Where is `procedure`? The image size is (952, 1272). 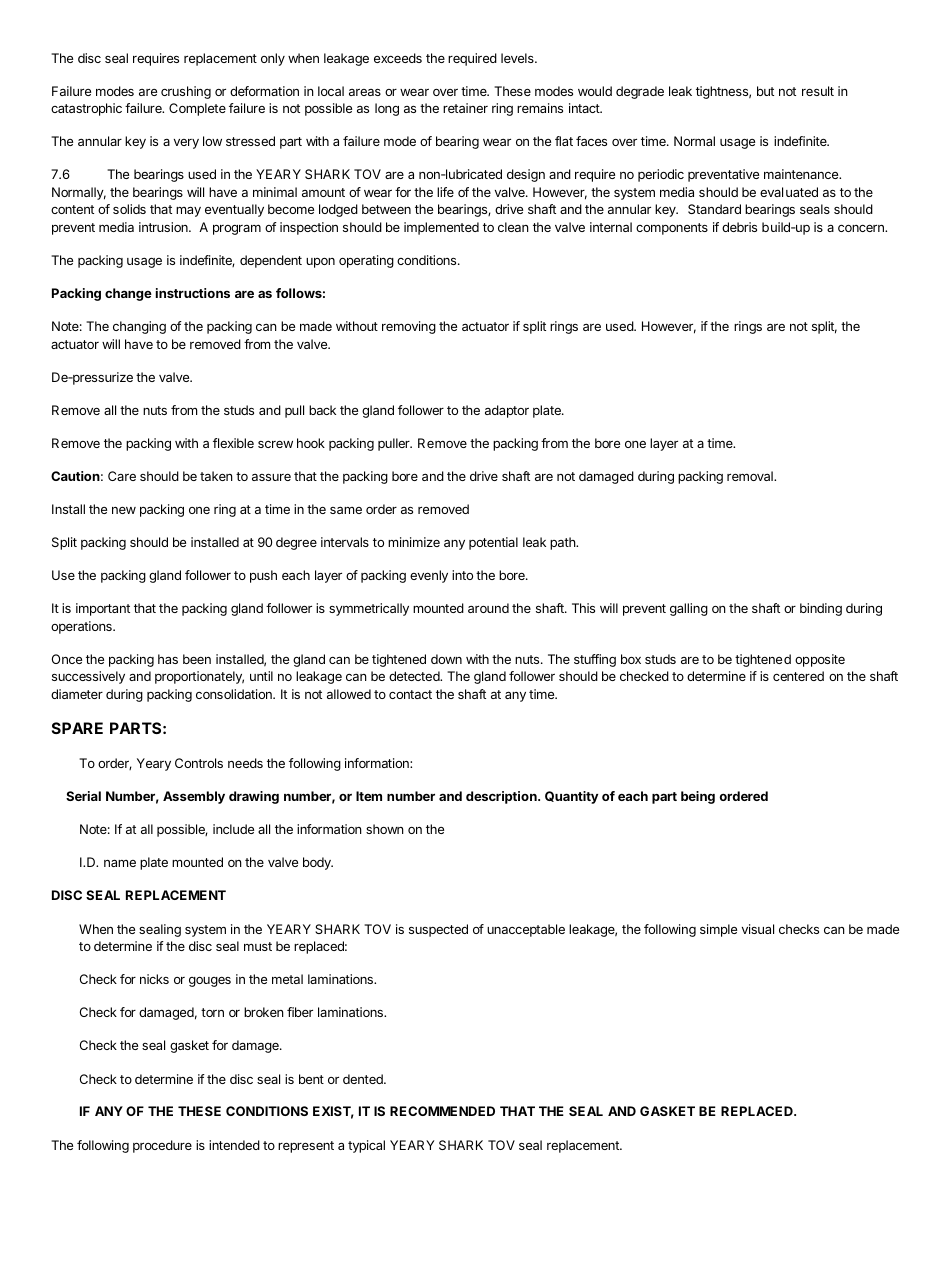
procedure is located at coordinates (162, 1146).
